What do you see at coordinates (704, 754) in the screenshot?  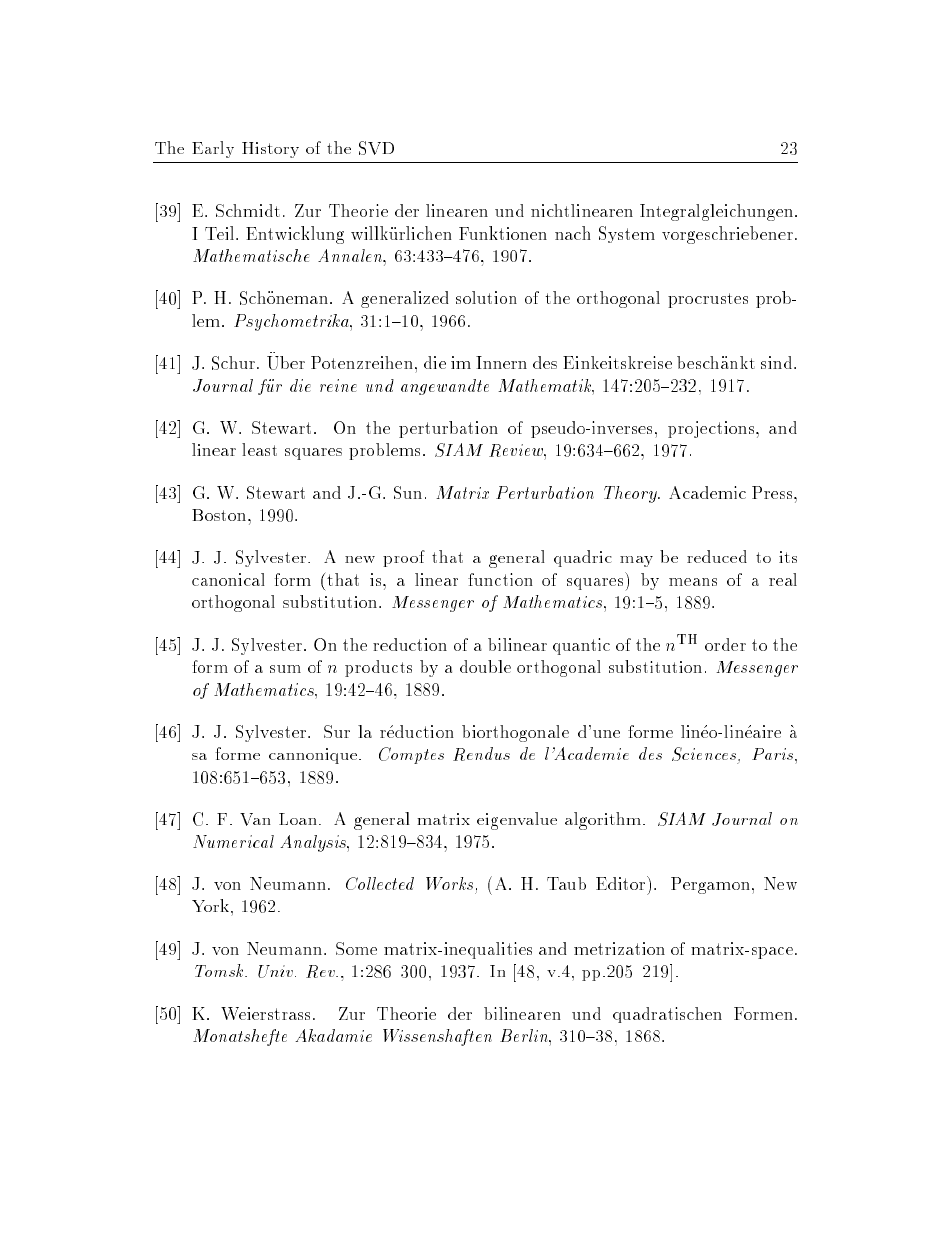 I see `Sciences` at bounding box center [704, 754].
